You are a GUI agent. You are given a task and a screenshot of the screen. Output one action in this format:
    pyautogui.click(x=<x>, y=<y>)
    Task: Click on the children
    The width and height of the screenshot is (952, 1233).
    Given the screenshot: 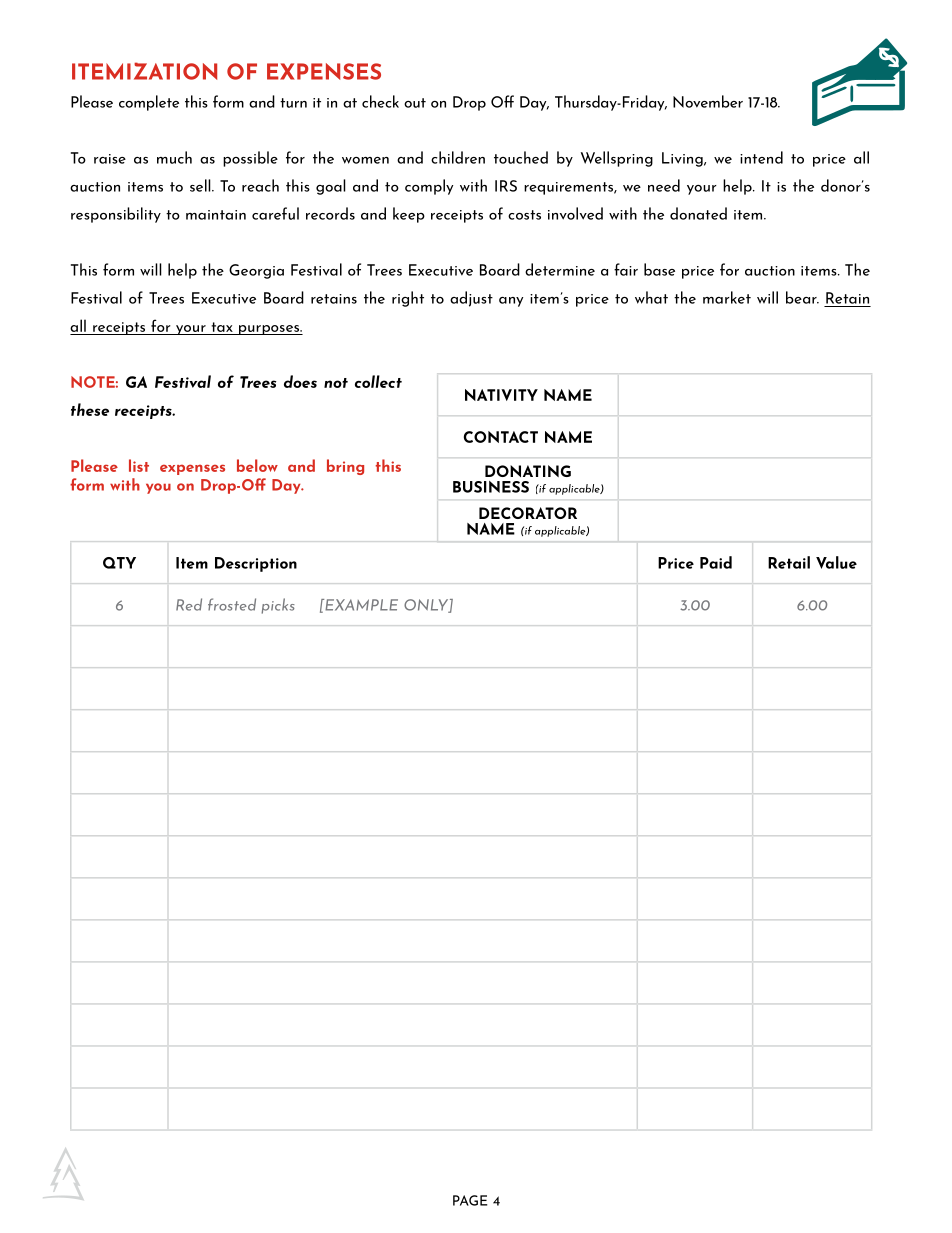 What is the action you would take?
    pyautogui.click(x=458, y=157)
